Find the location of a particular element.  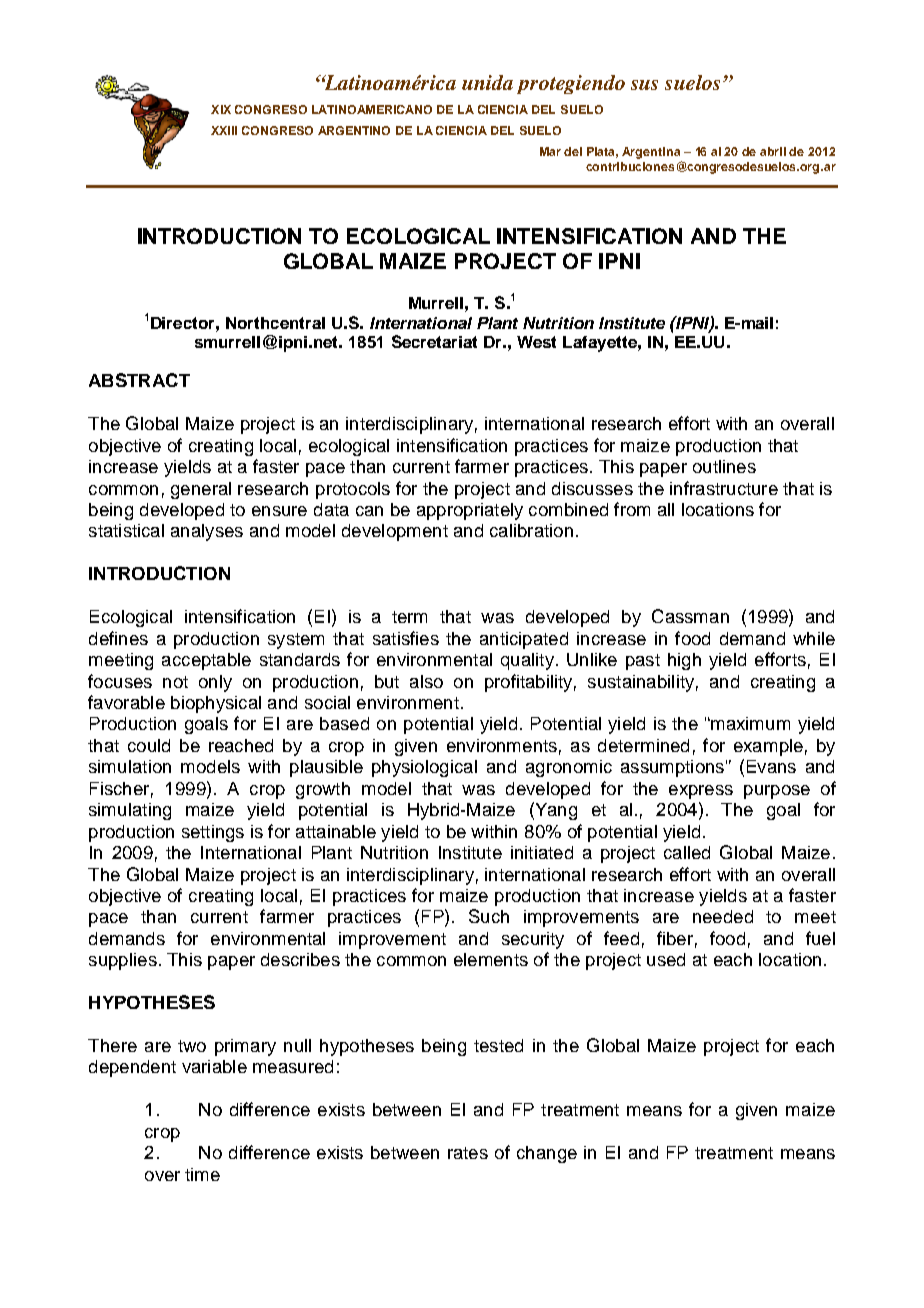

rates is located at coordinates (468, 1153).
